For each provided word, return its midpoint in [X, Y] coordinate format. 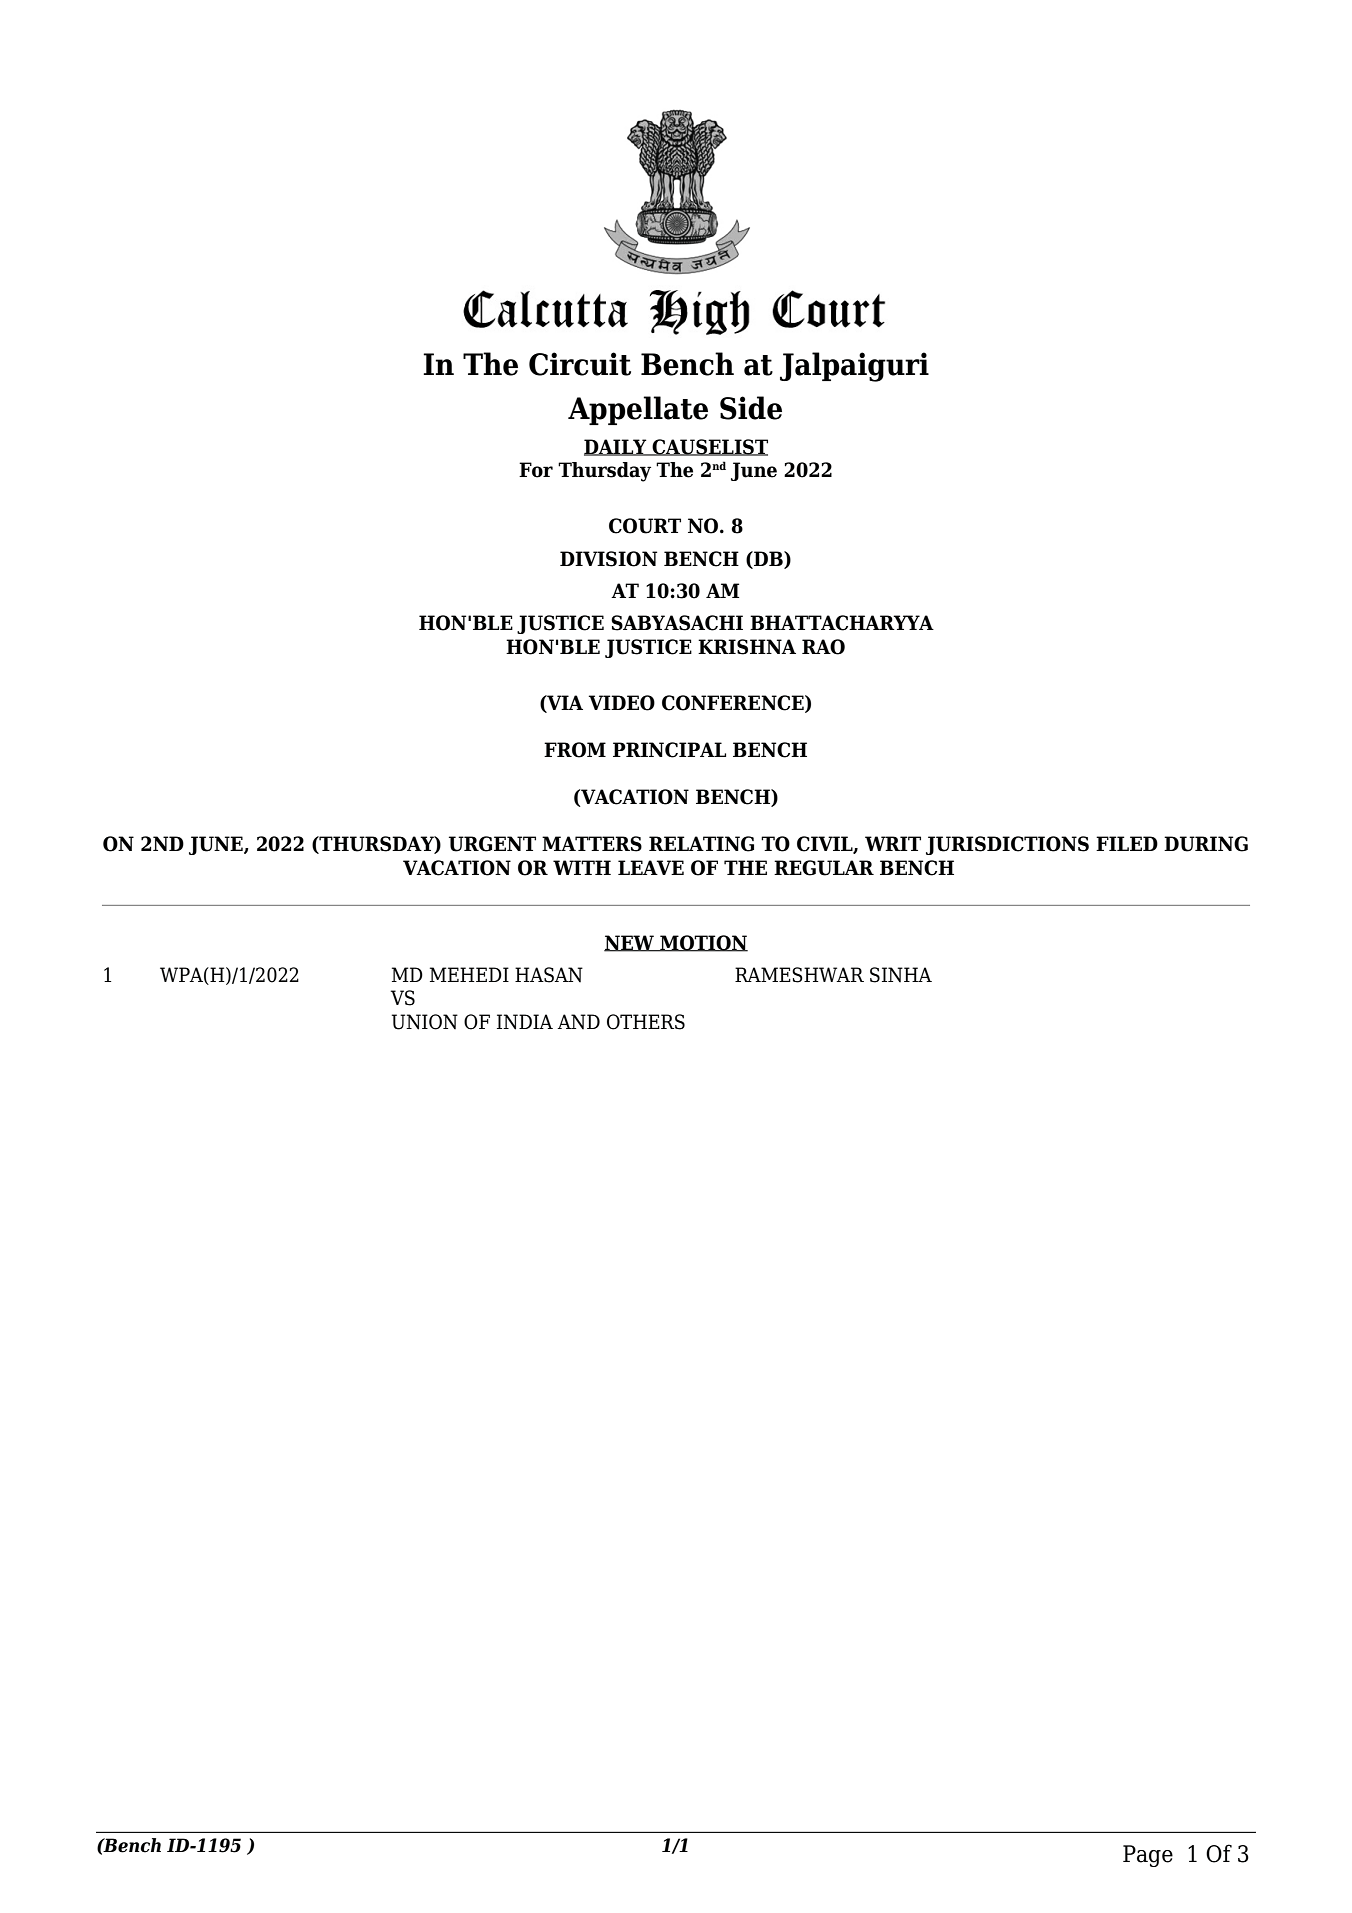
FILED [1127, 843]
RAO [823, 647]
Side [751, 408]
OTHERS [646, 1022]
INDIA [525, 1022]
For [536, 470]
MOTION [703, 943]
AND [578, 1022]
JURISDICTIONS [1007, 845]
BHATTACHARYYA [842, 623]
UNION [424, 1022]
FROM [575, 750]
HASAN [549, 975]
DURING [1206, 844]
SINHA [901, 975]
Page [1148, 1856]
